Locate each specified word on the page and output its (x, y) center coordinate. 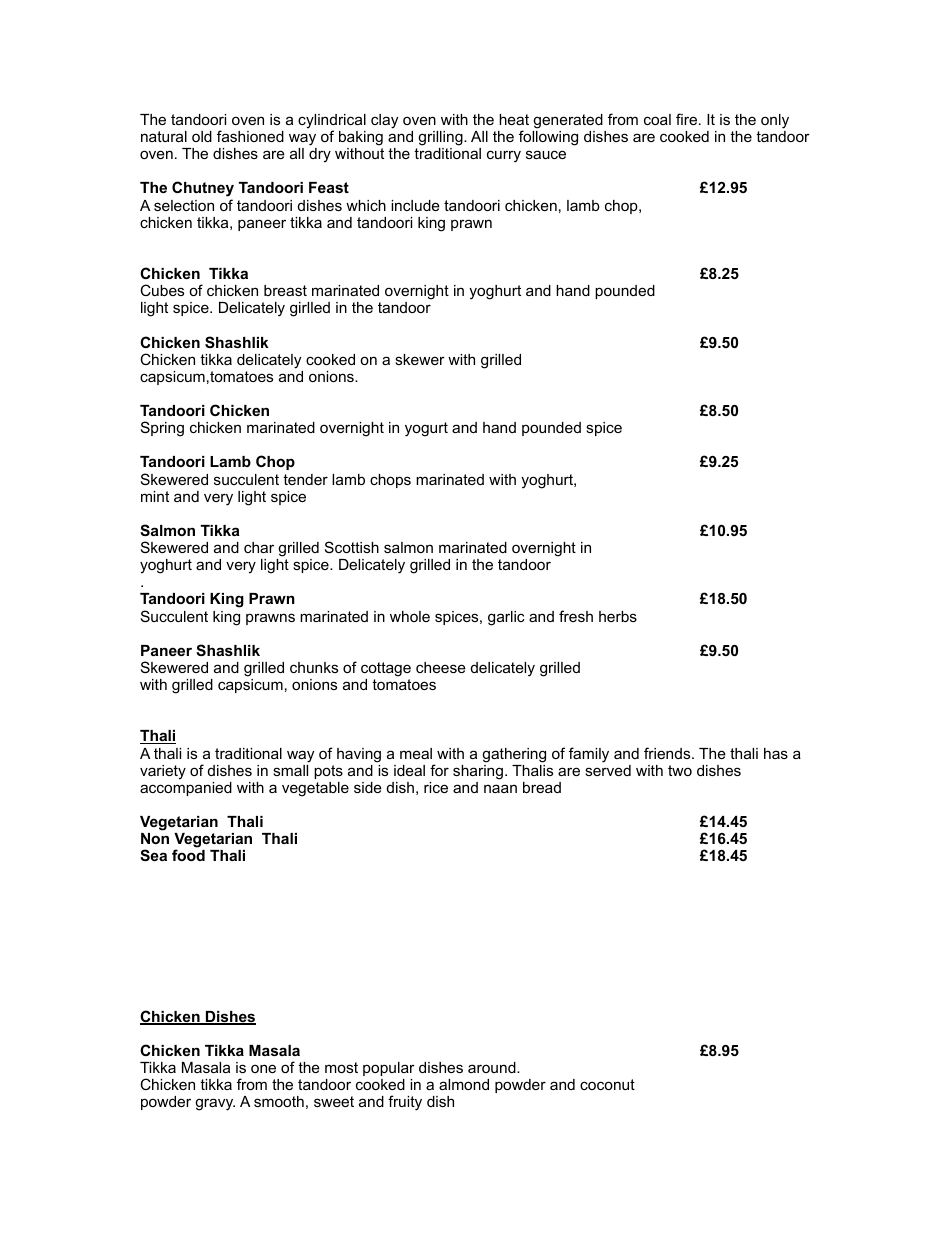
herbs (618, 616)
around (493, 1067)
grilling (441, 138)
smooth (279, 1101)
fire (688, 119)
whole (410, 616)
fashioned (250, 136)
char (259, 547)
